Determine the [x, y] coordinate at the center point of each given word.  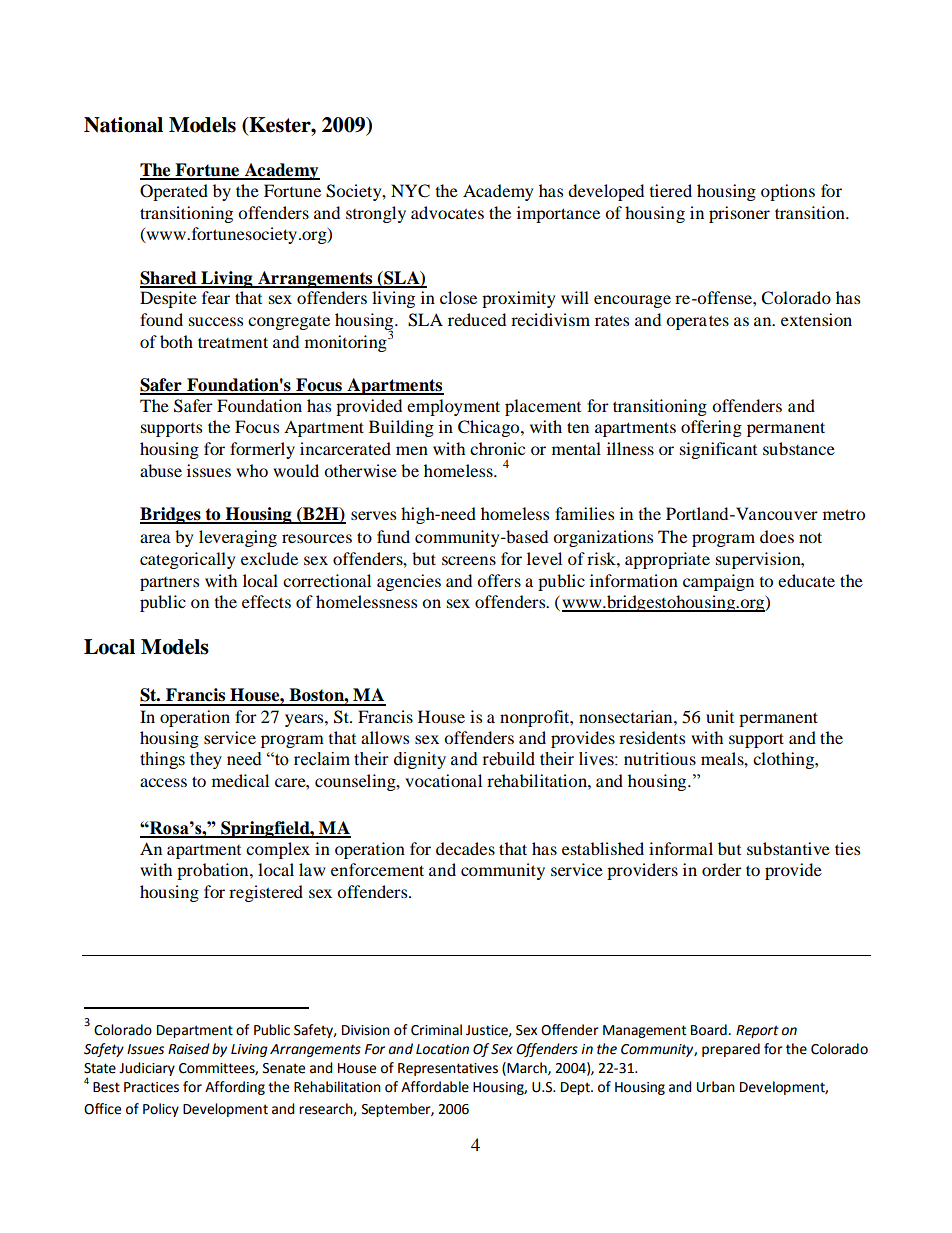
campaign [718, 582]
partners [169, 584]
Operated [174, 192]
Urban [716, 1087]
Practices [151, 1087]
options [788, 192]
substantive [788, 848]
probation [214, 871]
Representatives [448, 1069]
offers [499, 580]
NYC [410, 191]
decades [465, 848]
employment [453, 407]
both [176, 341]
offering [711, 428]
